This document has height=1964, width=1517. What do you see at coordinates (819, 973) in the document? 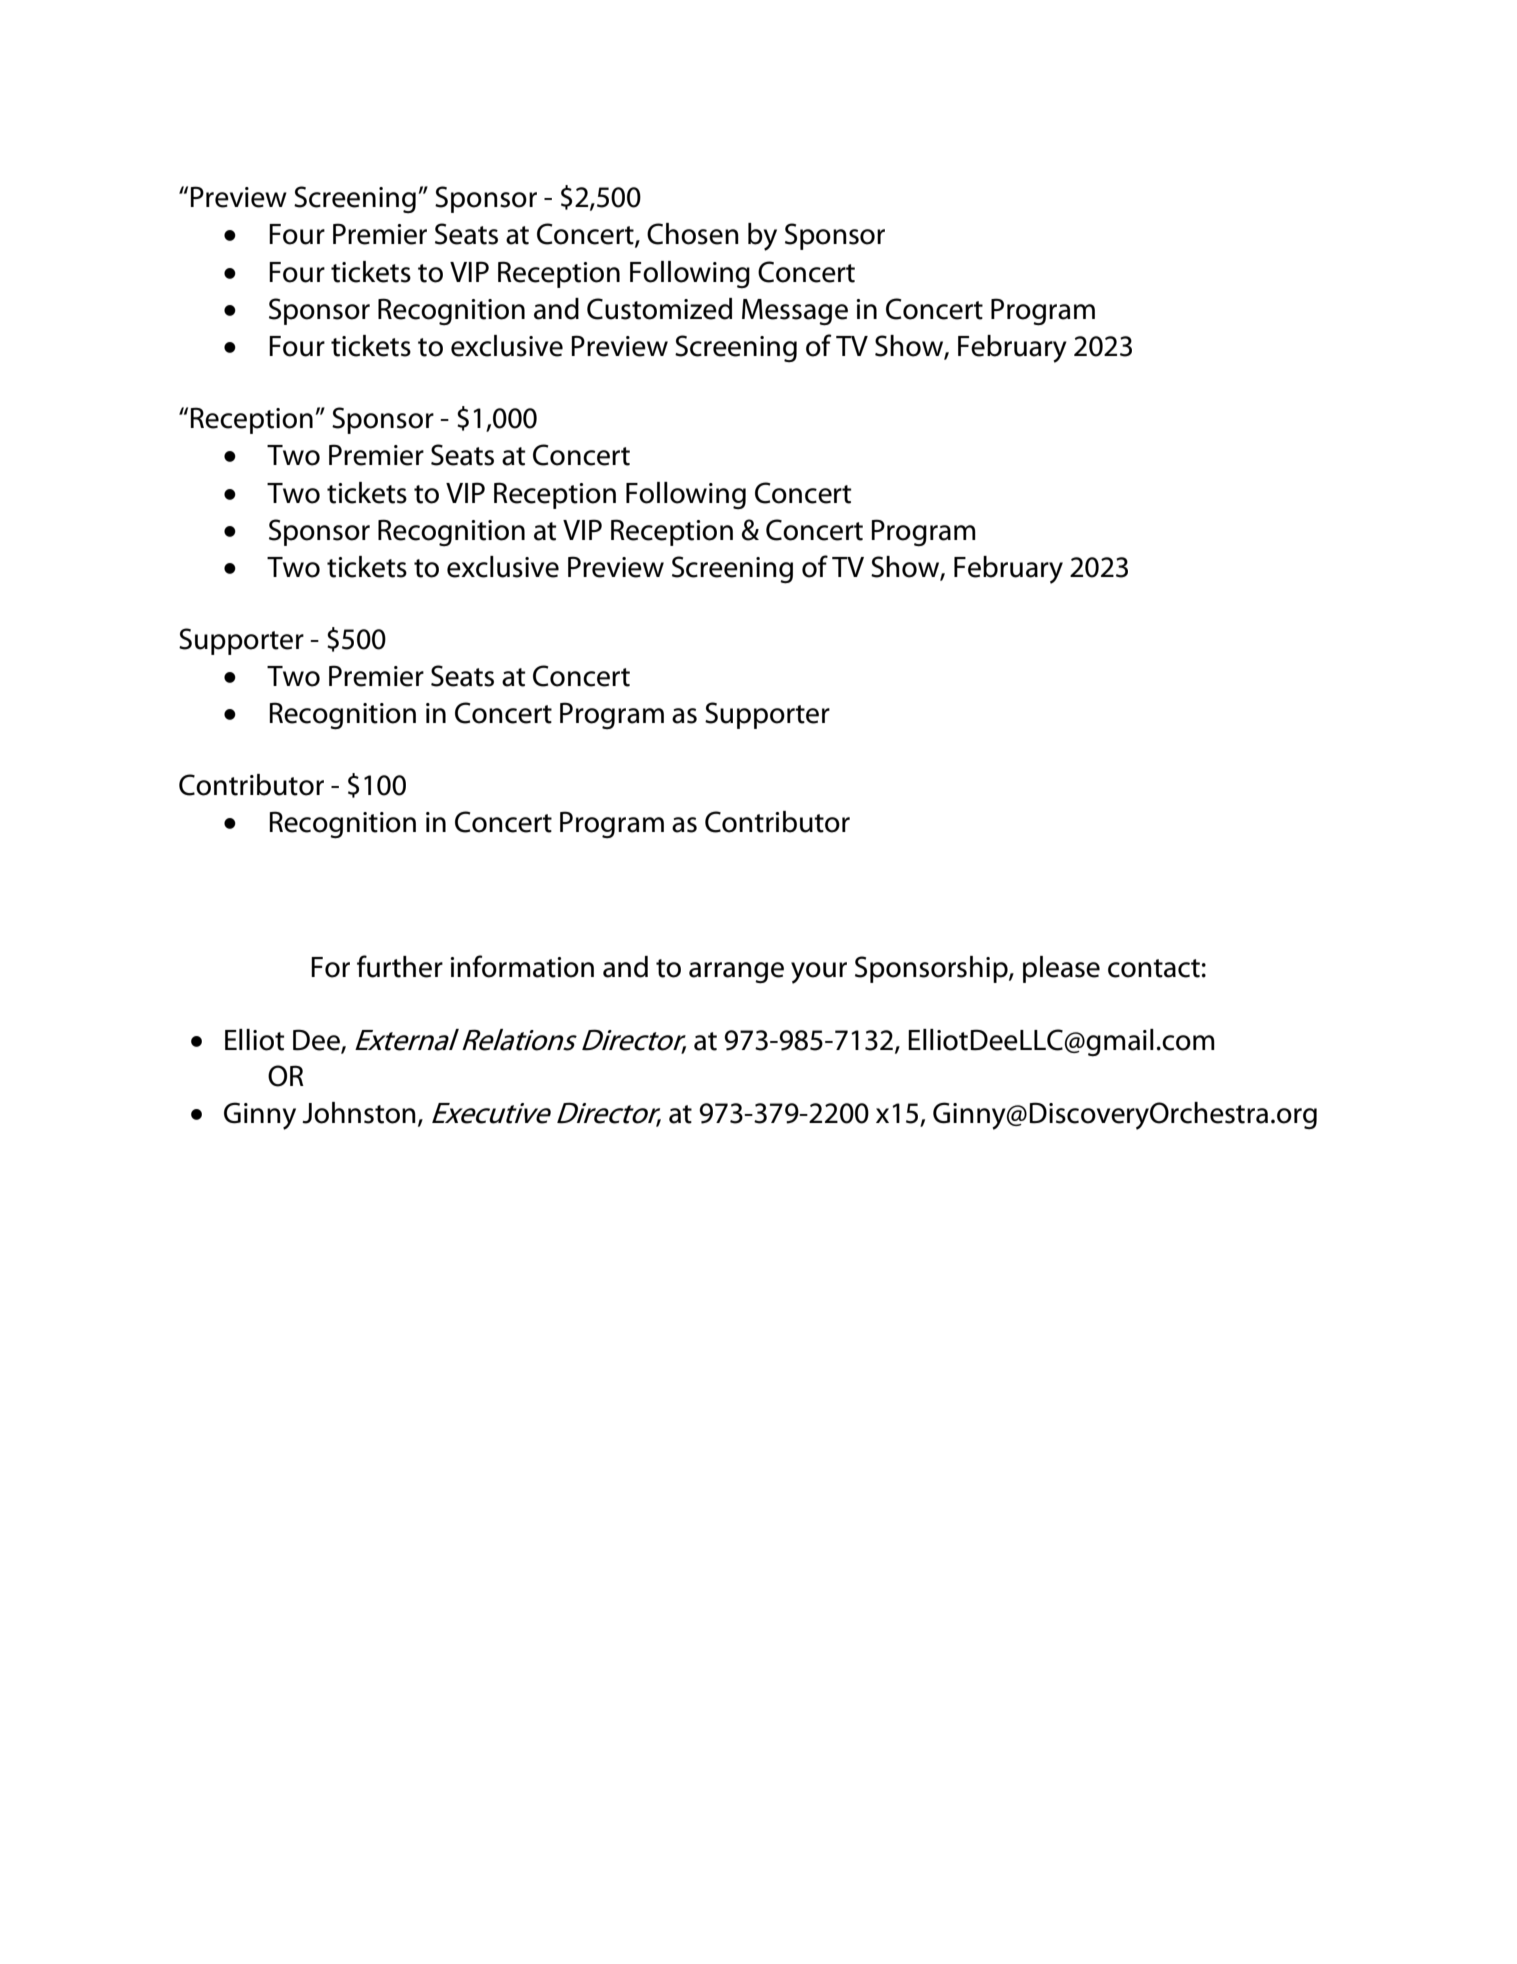
I see `your` at bounding box center [819, 973].
